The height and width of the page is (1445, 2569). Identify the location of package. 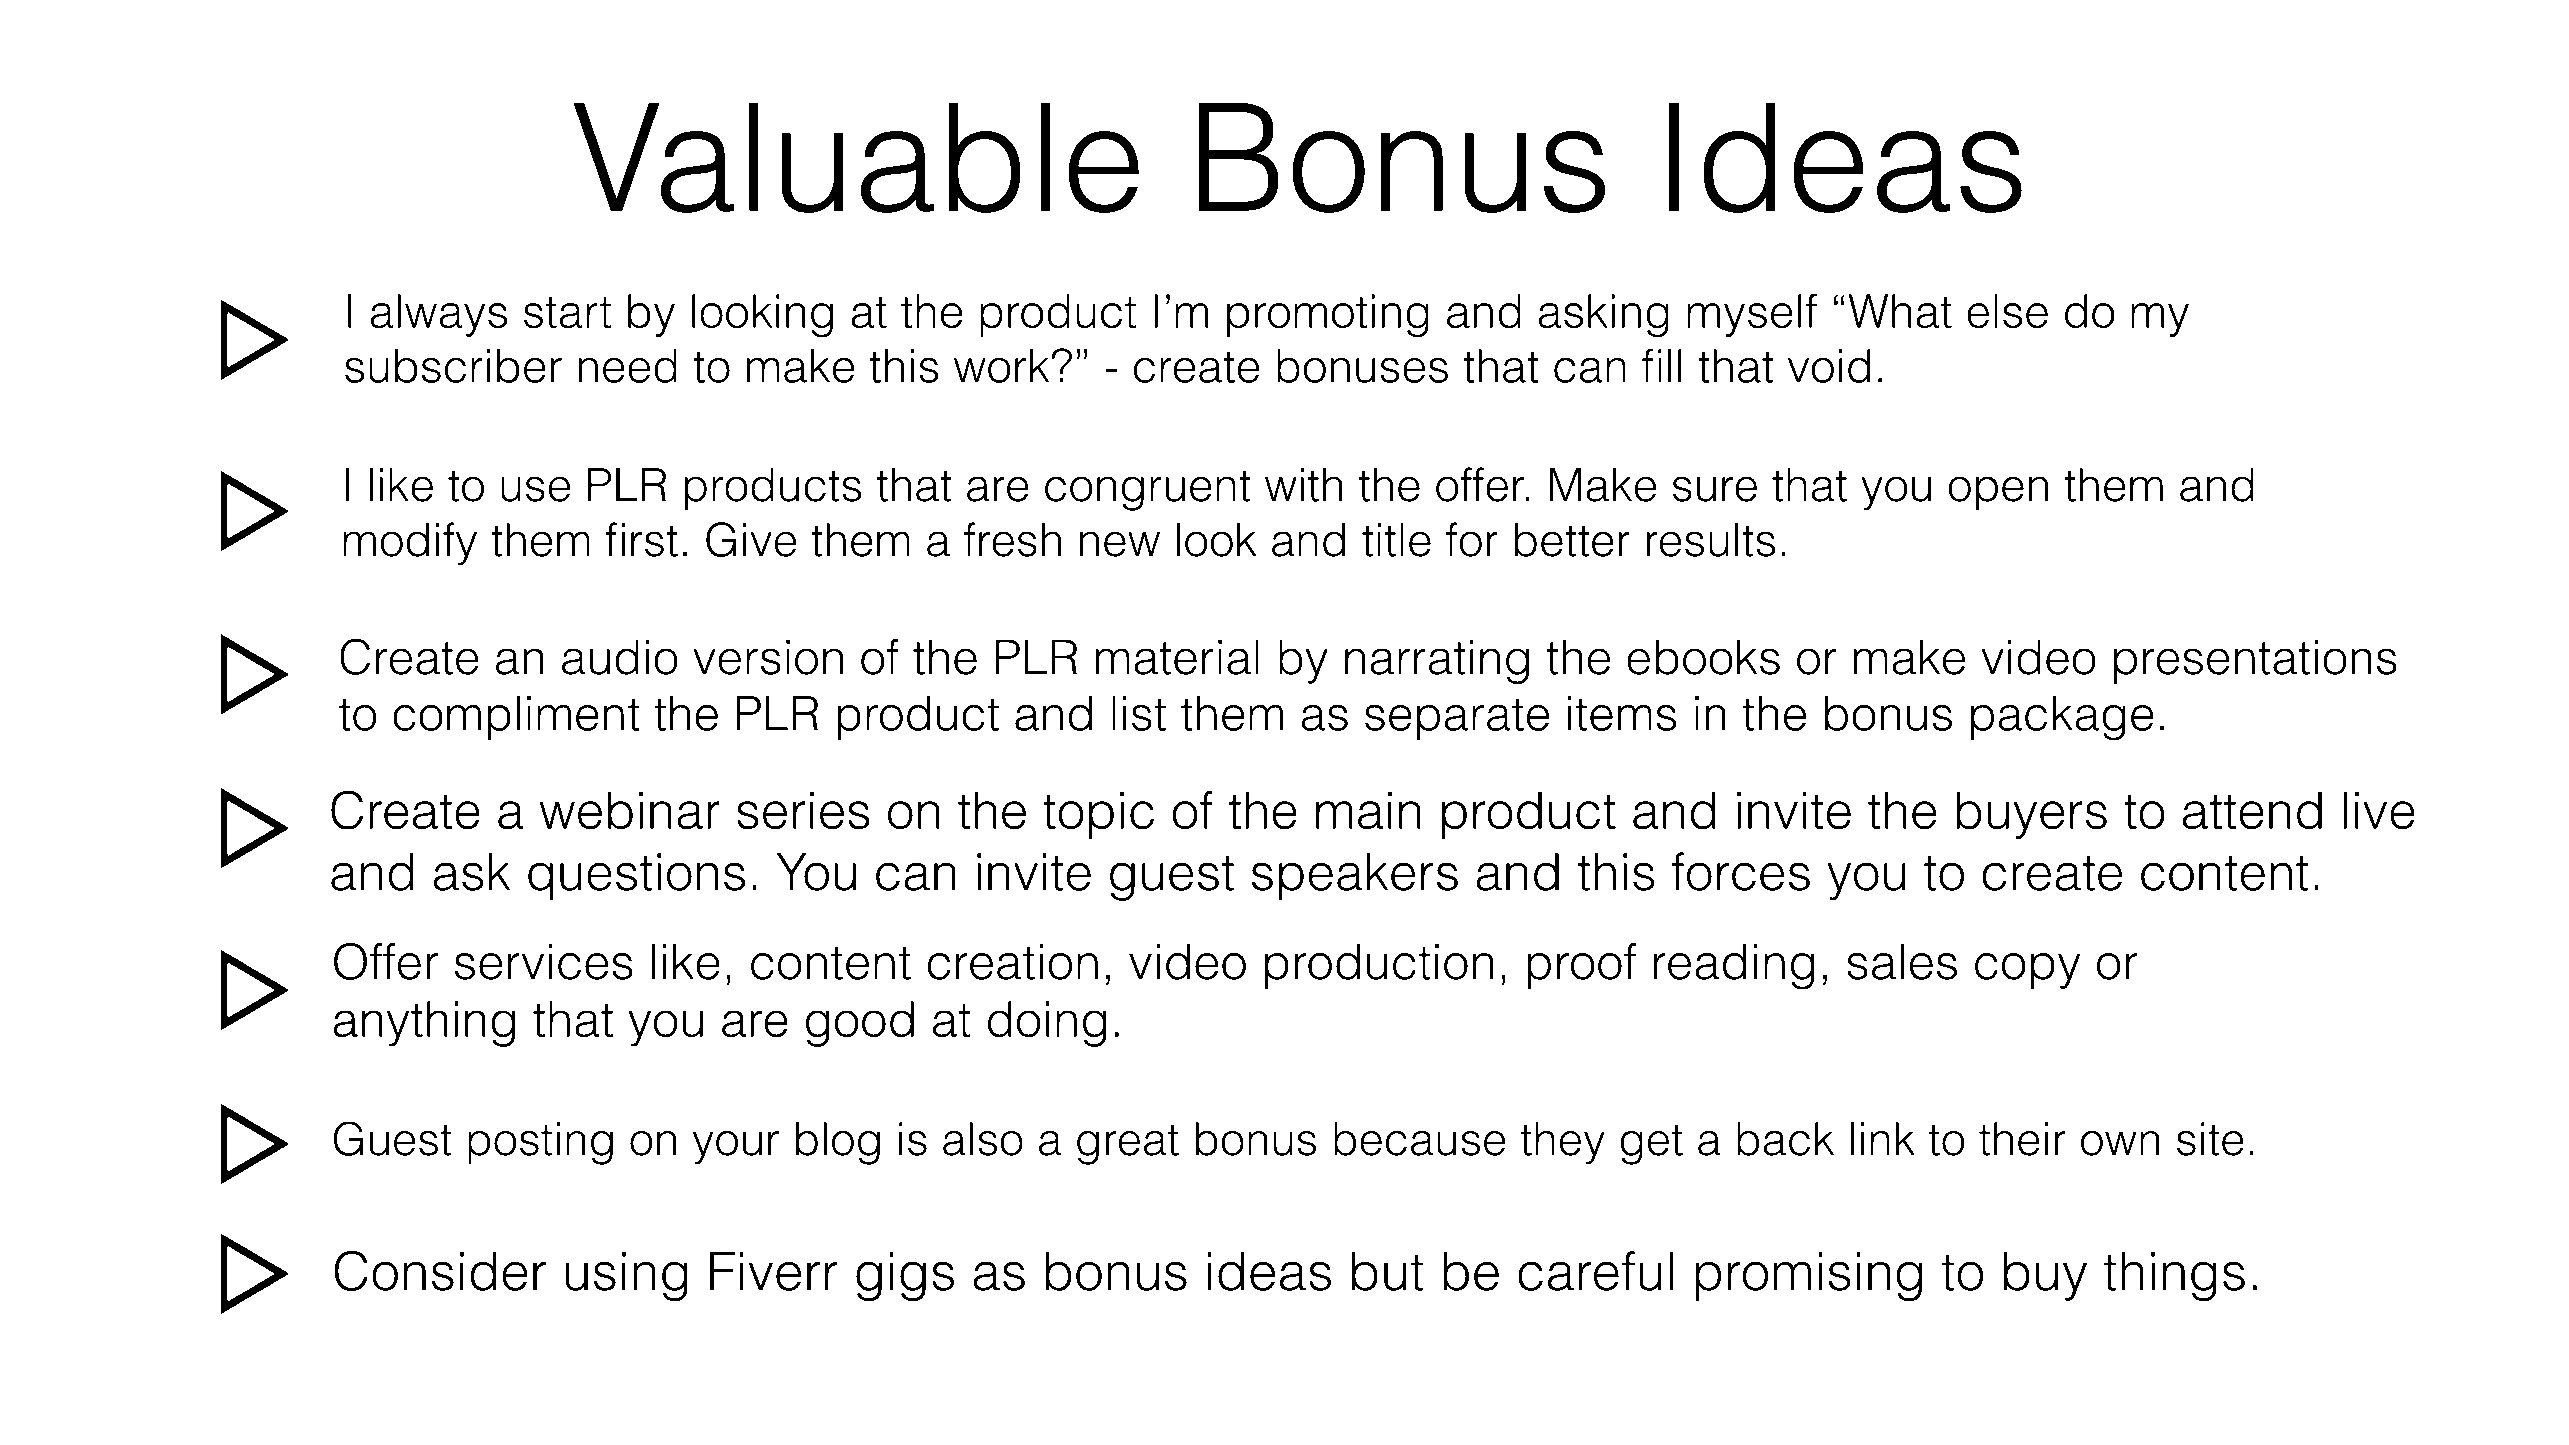
(2062, 718).
